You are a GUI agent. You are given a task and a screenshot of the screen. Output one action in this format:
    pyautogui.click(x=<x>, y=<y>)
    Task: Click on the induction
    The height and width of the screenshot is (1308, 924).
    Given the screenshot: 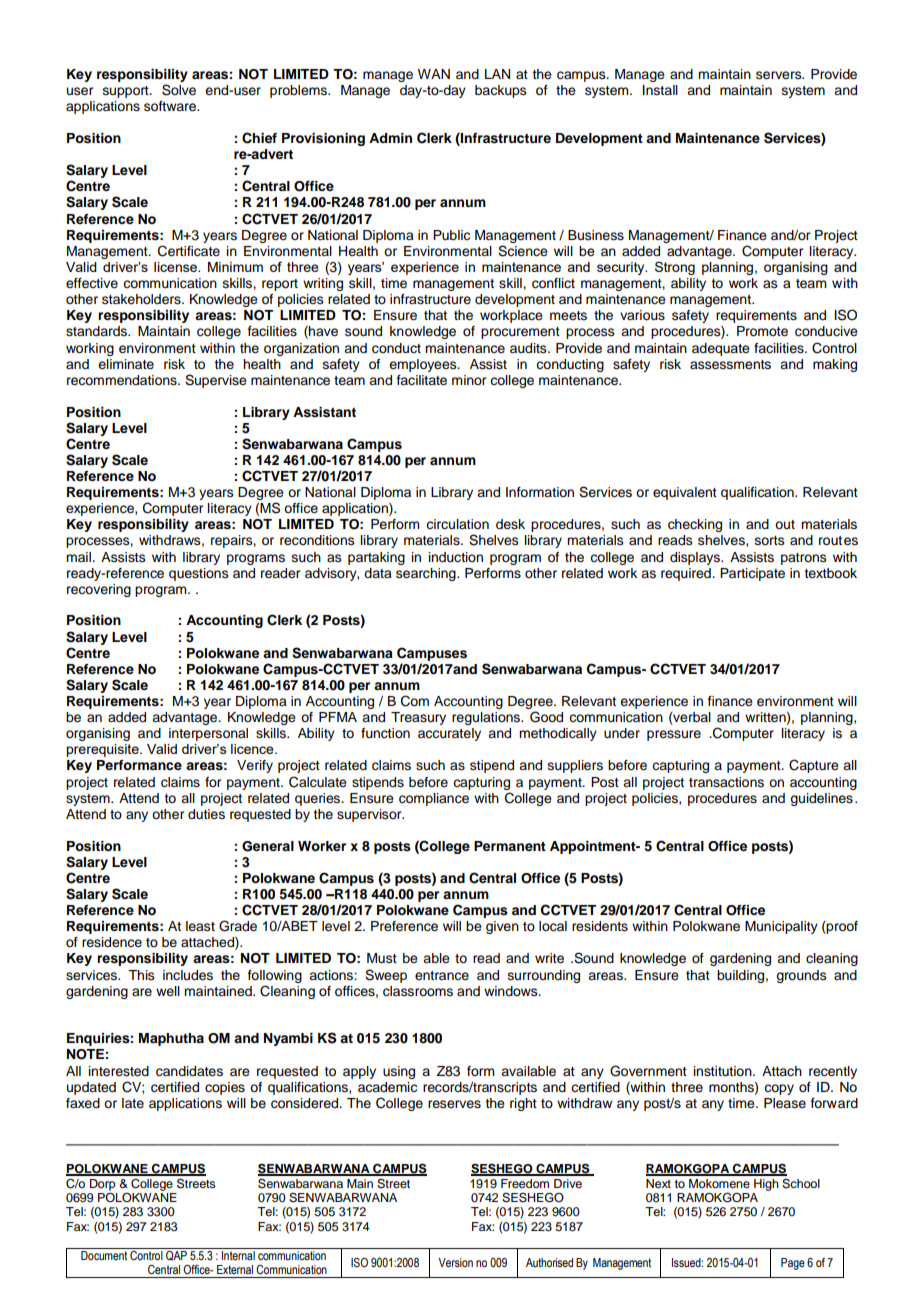 What is the action you would take?
    pyautogui.click(x=456, y=557)
